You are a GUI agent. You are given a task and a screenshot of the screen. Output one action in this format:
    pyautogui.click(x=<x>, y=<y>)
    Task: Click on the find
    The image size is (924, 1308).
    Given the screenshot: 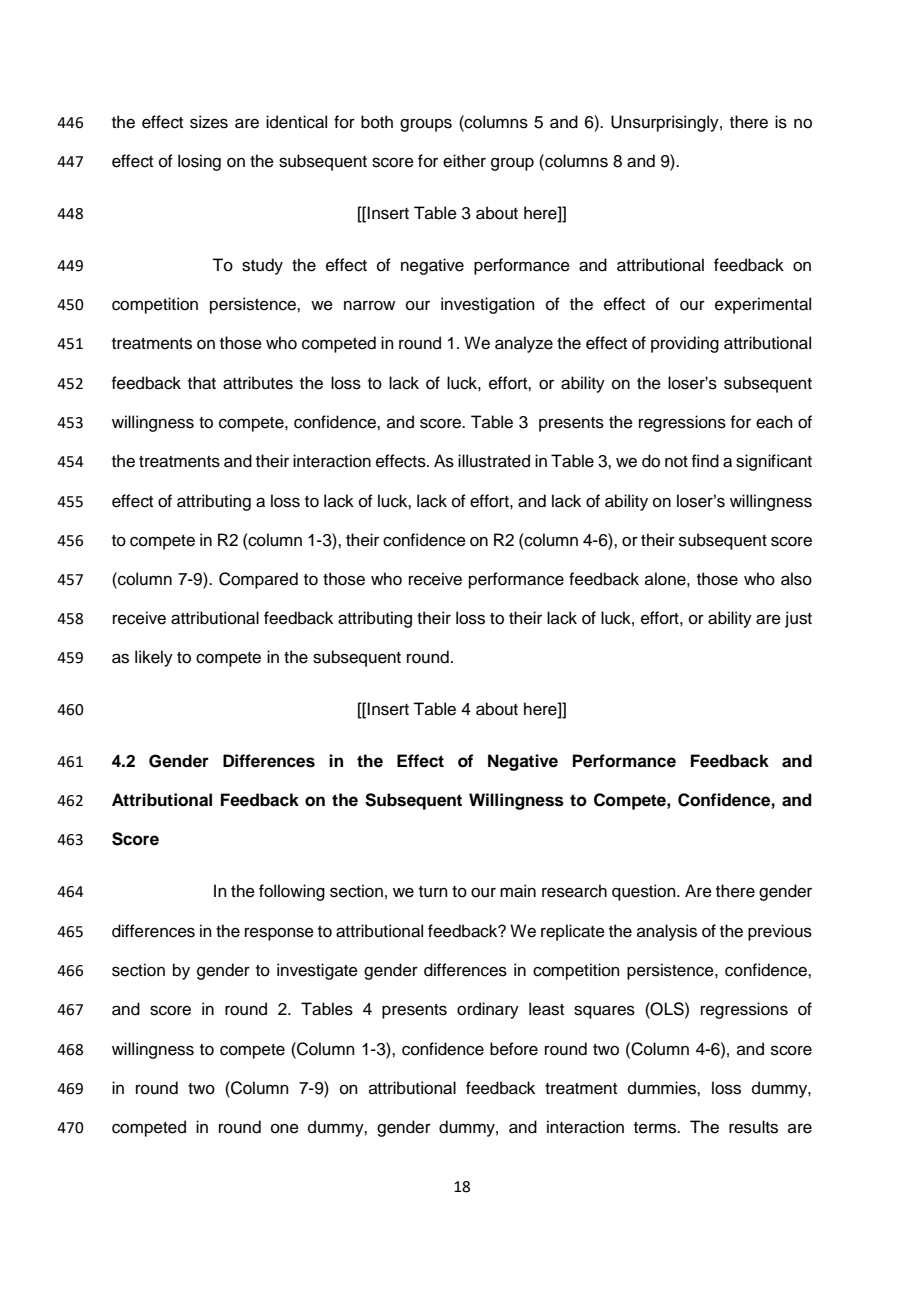 What is the action you would take?
    pyautogui.click(x=705, y=461)
